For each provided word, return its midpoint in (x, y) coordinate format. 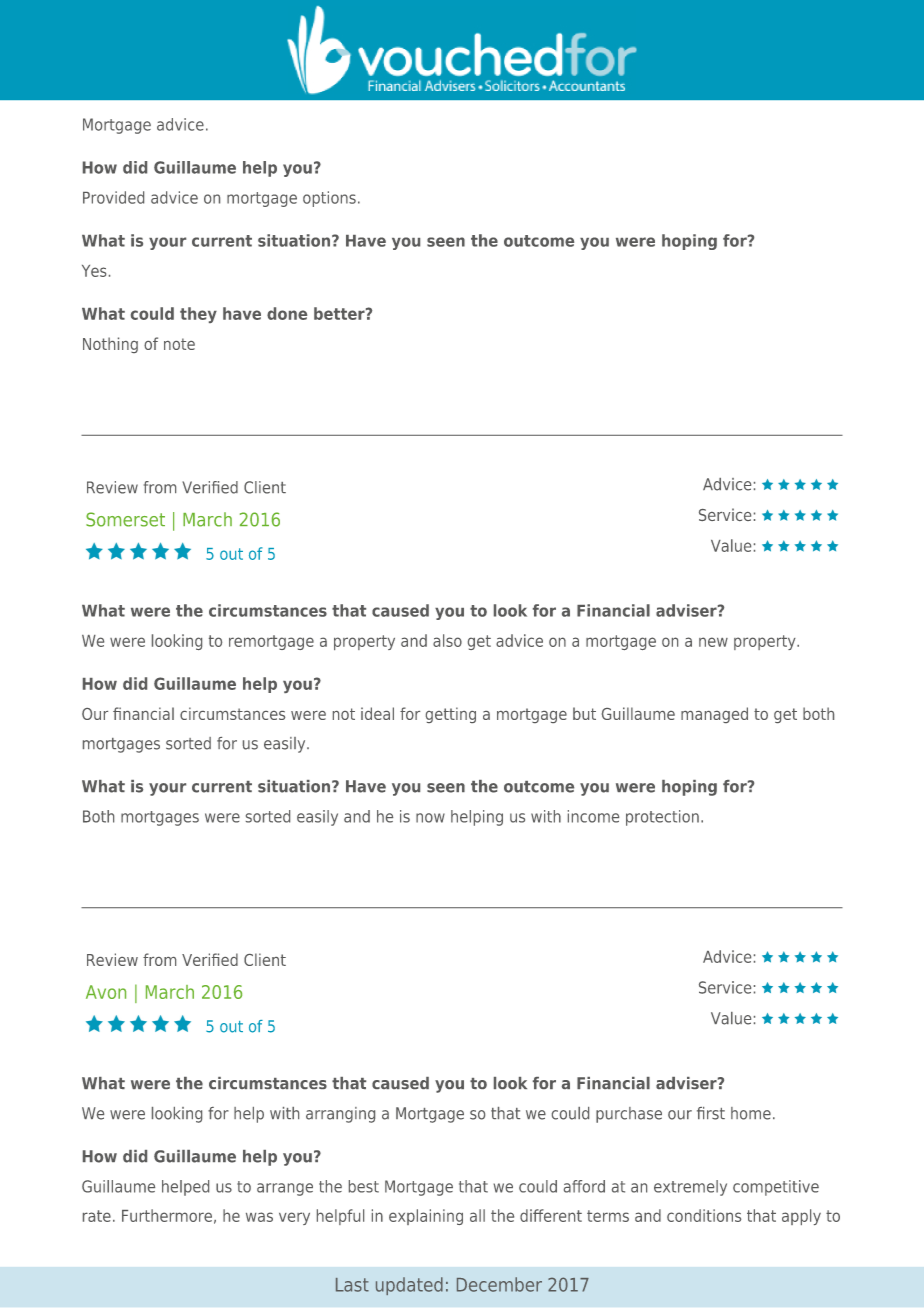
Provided (113, 197)
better (340, 313)
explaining (426, 1217)
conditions (704, 1215)
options (329, 199)
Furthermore (167, 1215)
